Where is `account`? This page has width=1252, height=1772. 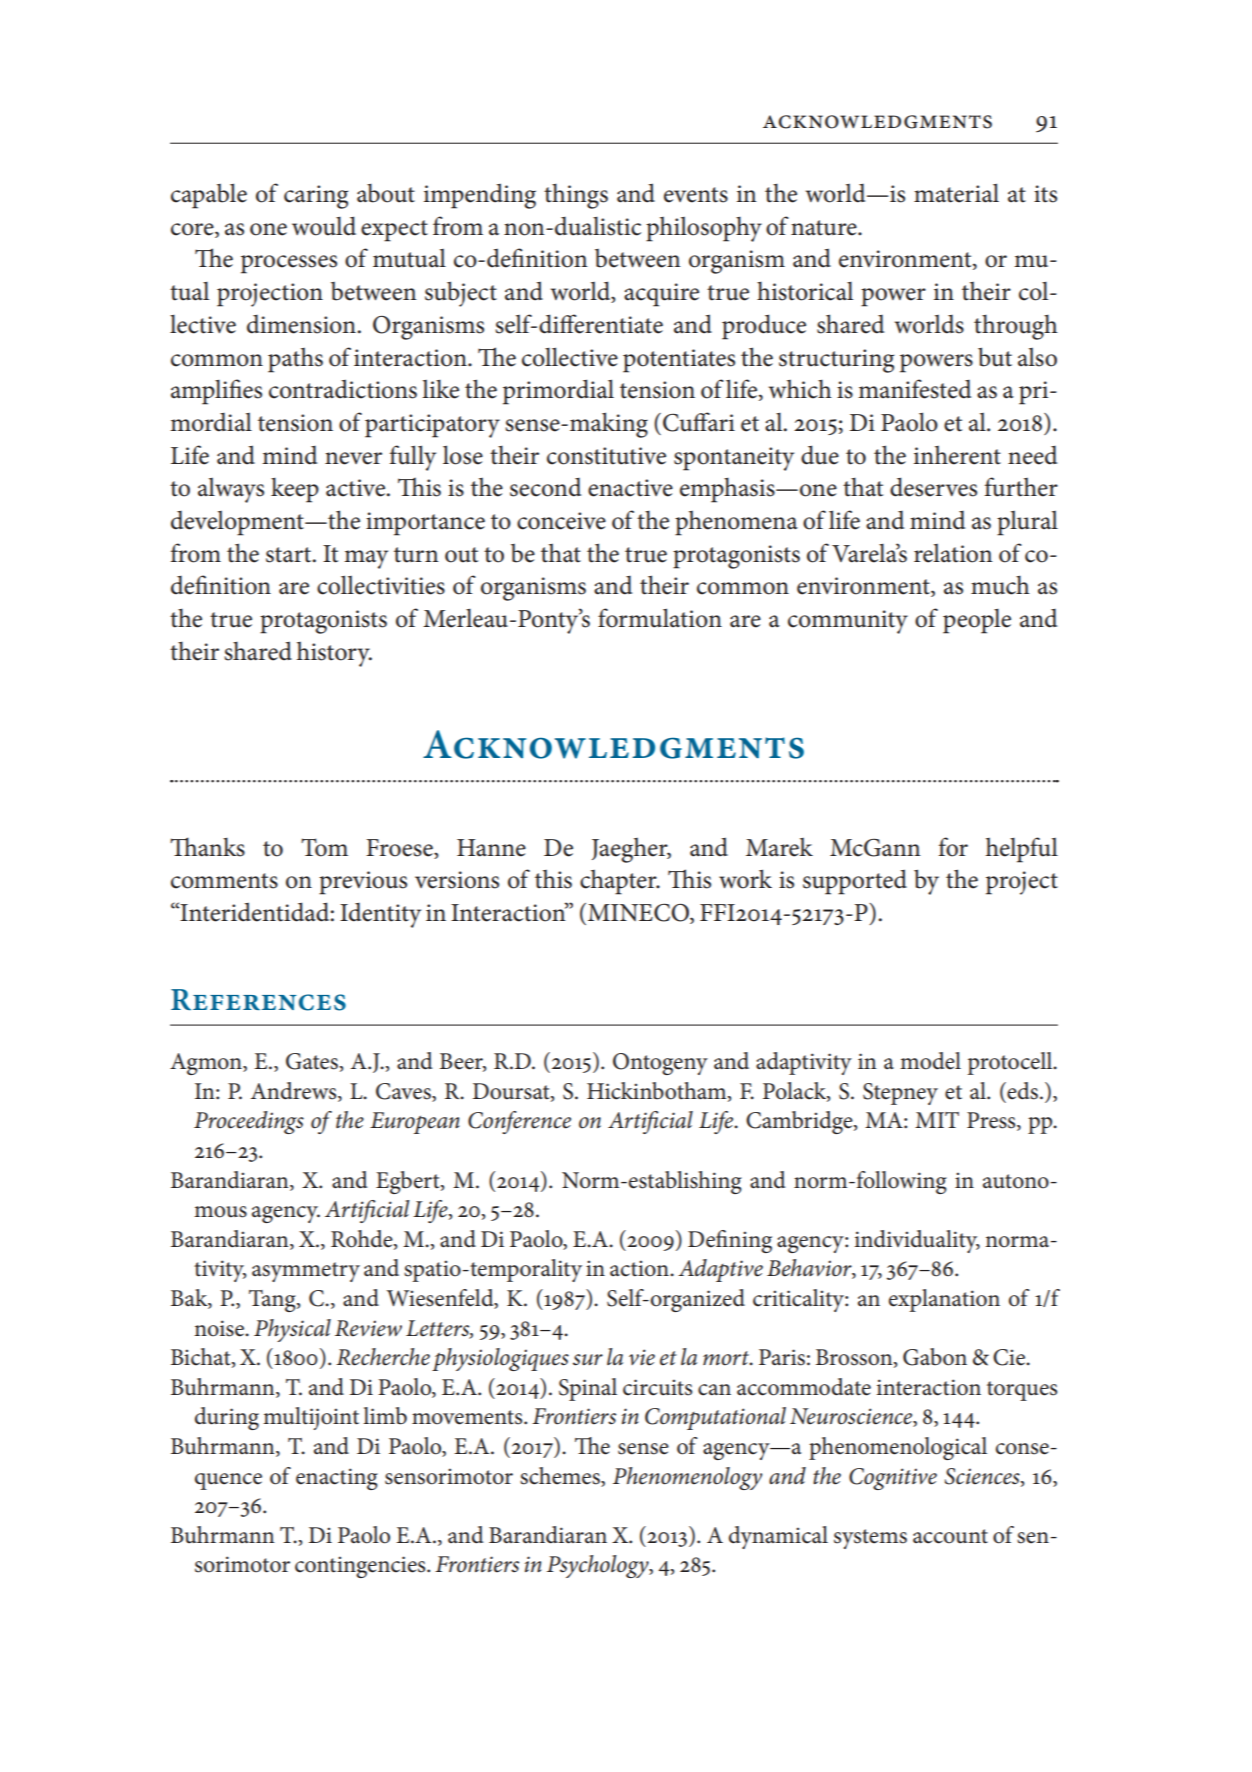 account is located at coordinates (950, 1536).
